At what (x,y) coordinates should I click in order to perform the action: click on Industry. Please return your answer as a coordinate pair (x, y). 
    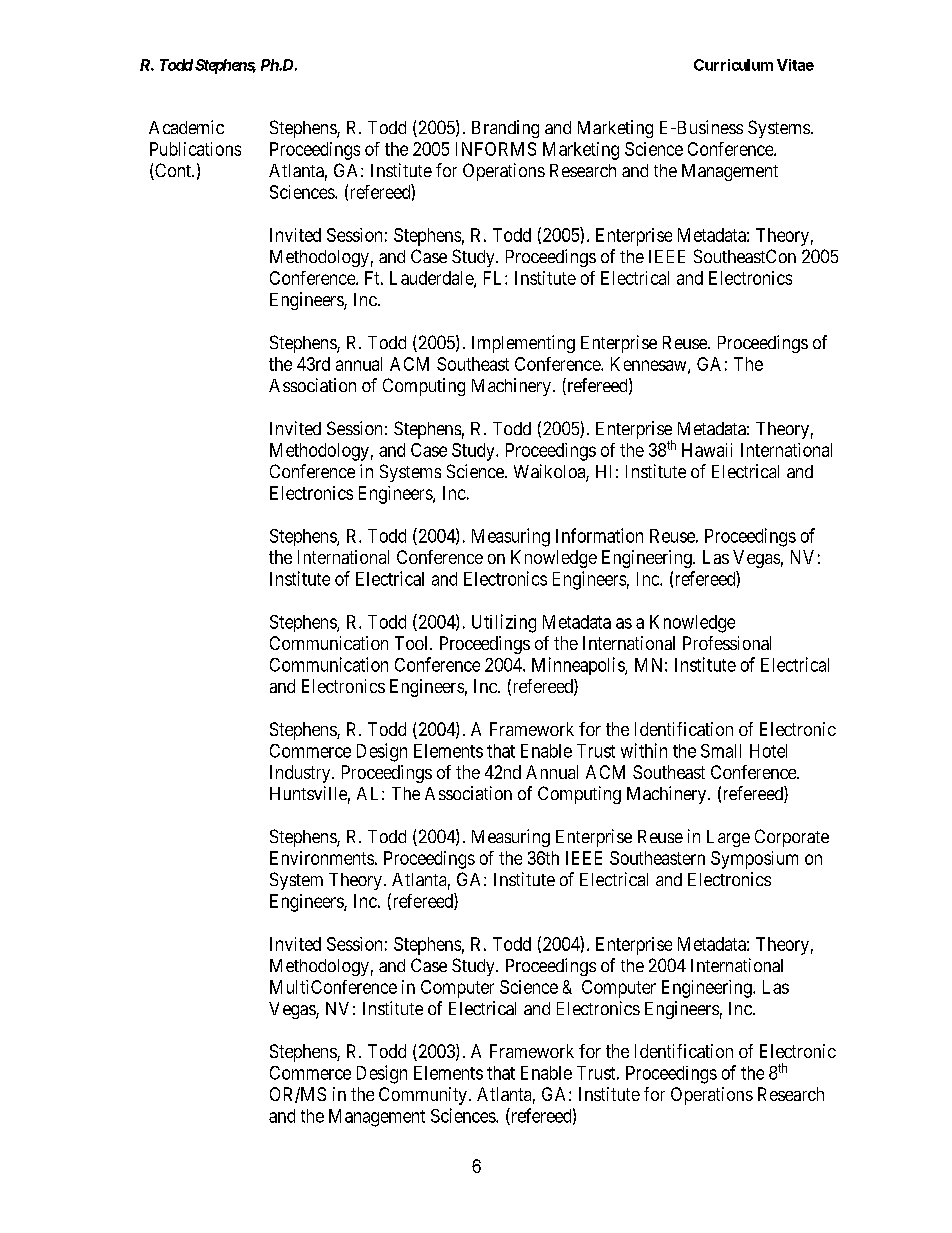
    Looking at the image, I should click on (301, 774).
